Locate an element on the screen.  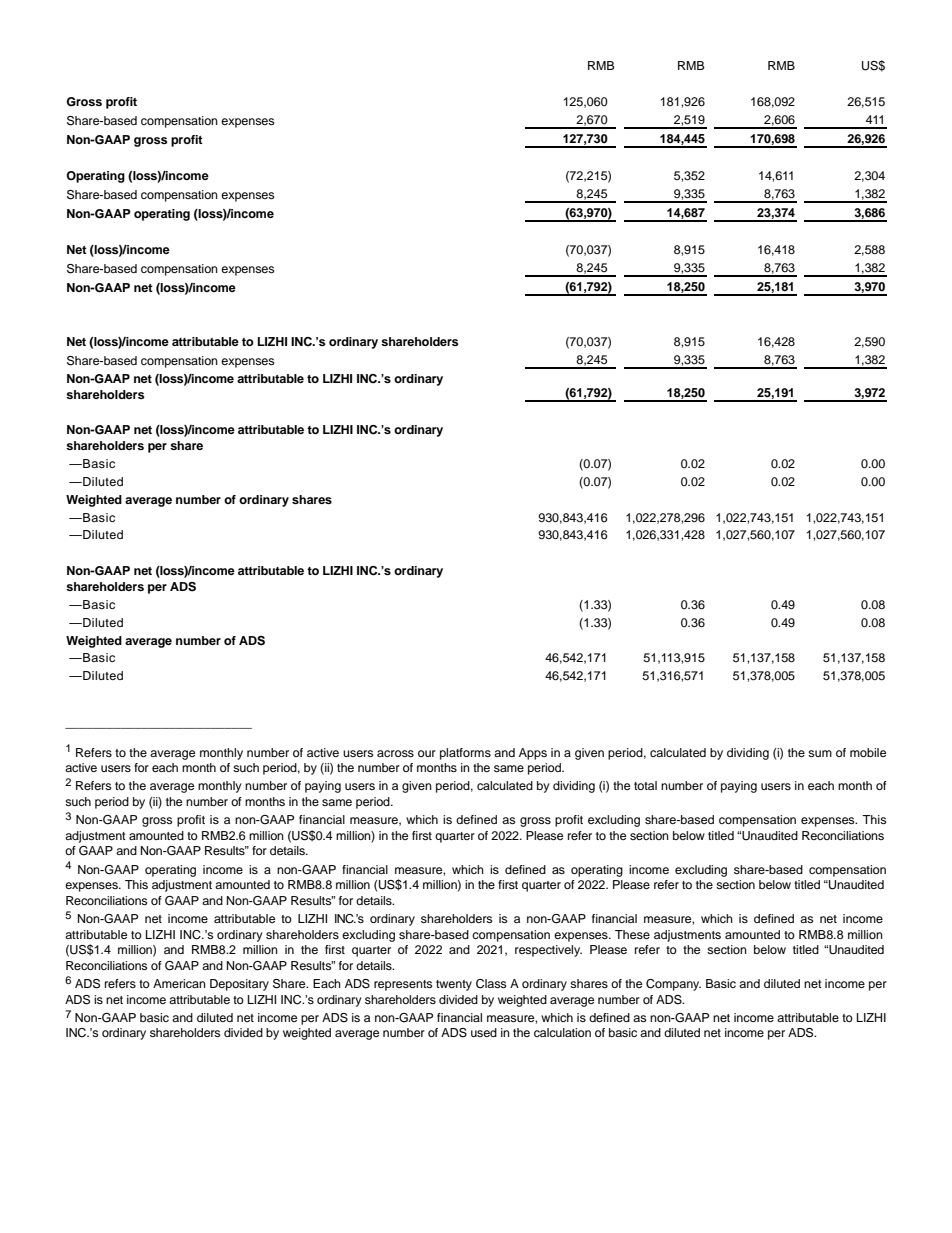
total is located at coordinates (645, 785).
